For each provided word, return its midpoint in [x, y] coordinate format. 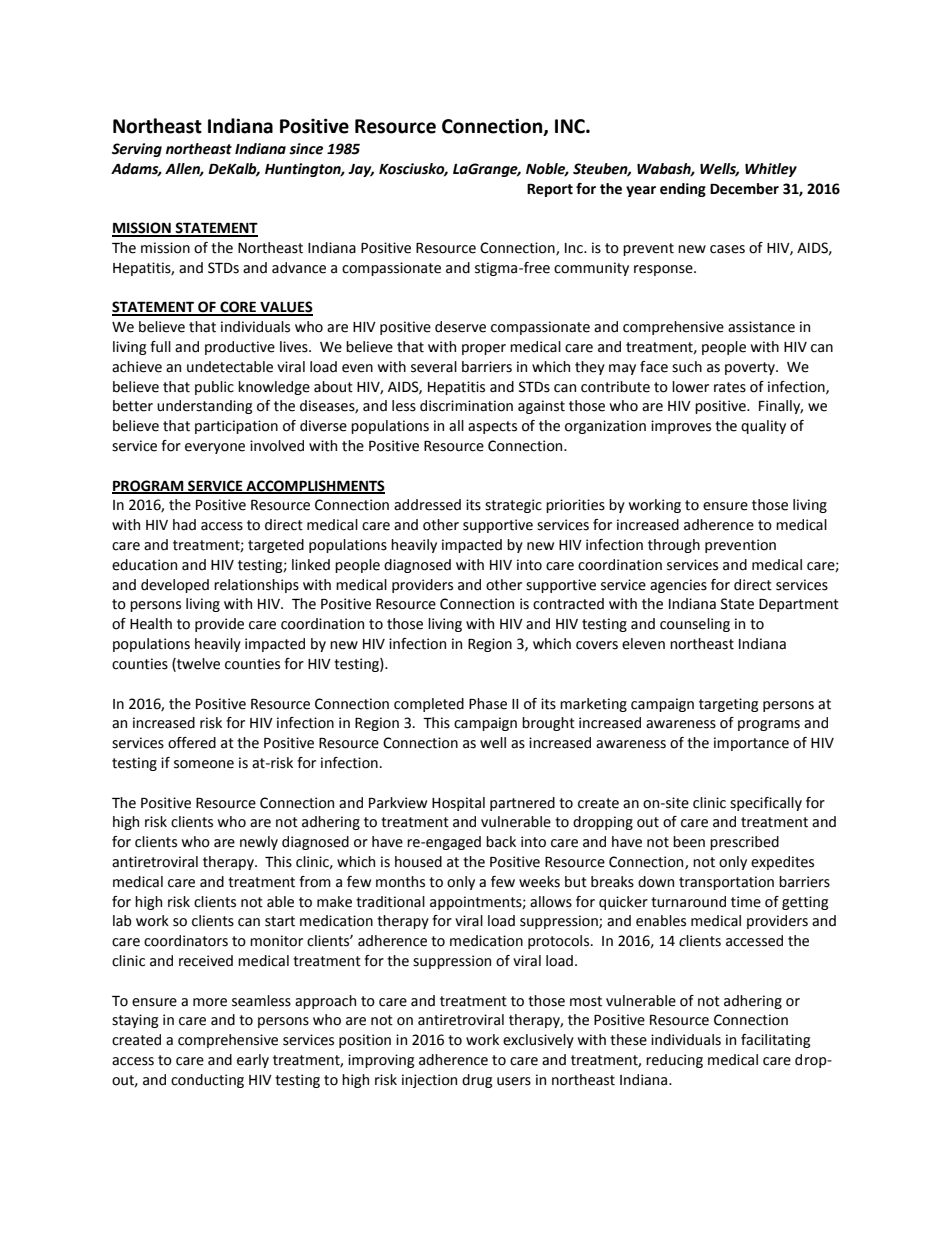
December [744, 189]
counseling [695, 625]
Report [550, 190]
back [501, 842]
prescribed [744, 843]
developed [175, 586]
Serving [137, 150]
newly [259, 843]
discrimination [466, 406]
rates [730, 387]
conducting [207, 1081]
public [214, 388]
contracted [568, 604]
